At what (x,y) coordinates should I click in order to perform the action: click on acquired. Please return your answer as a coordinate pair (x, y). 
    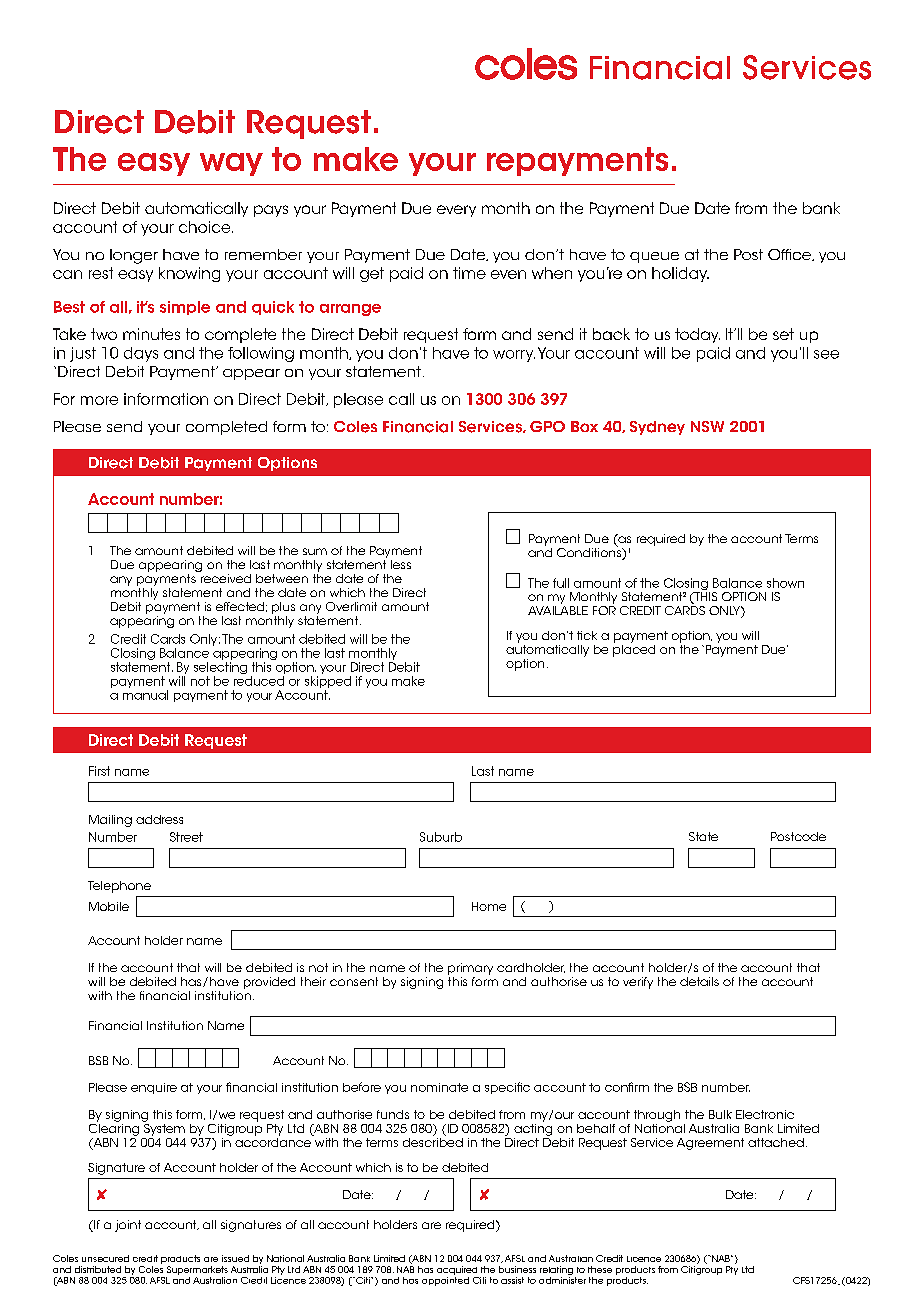
    Looking at the image, I should click on (457, 1270).
